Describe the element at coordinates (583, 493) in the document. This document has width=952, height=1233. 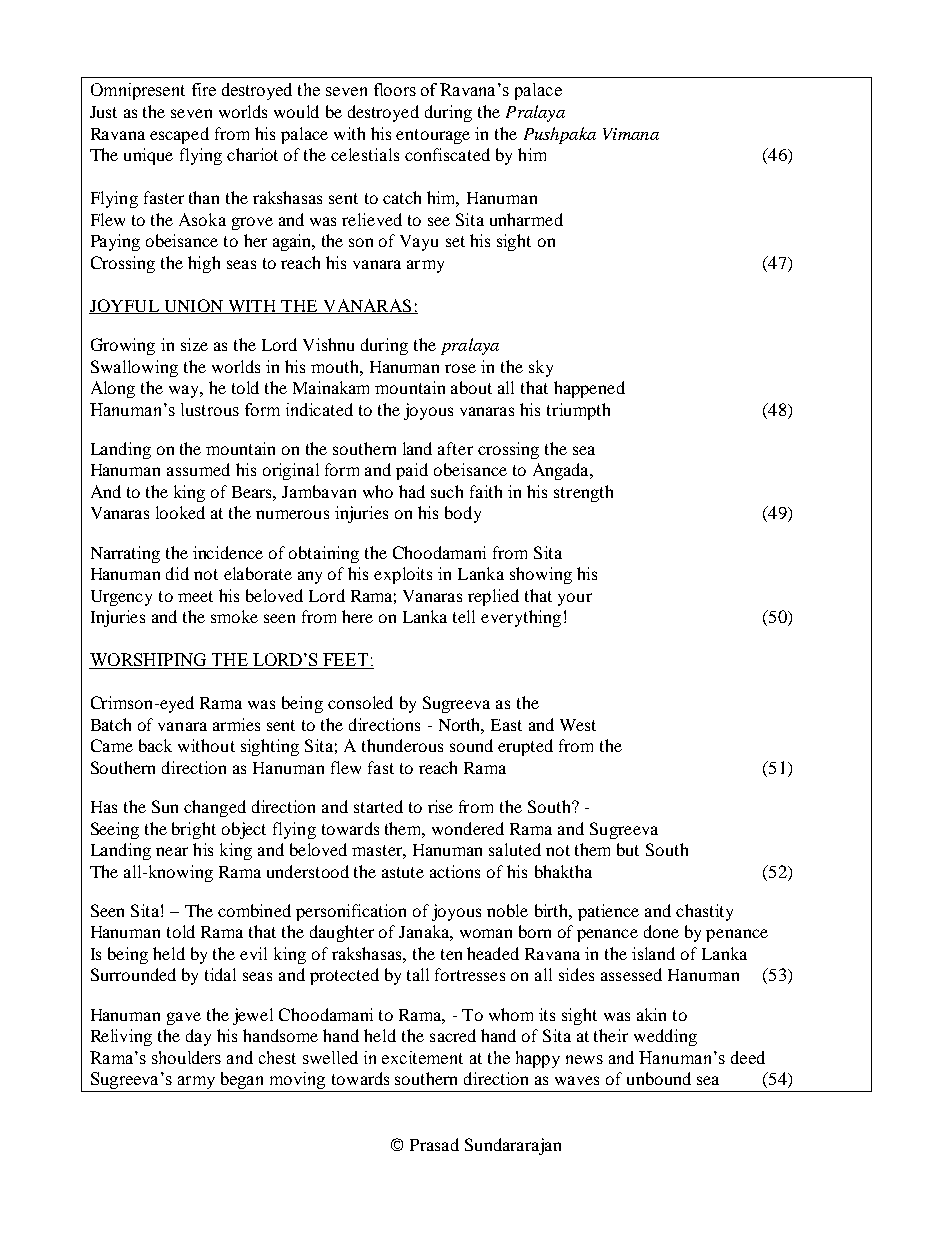
I see `strength` at that location.
